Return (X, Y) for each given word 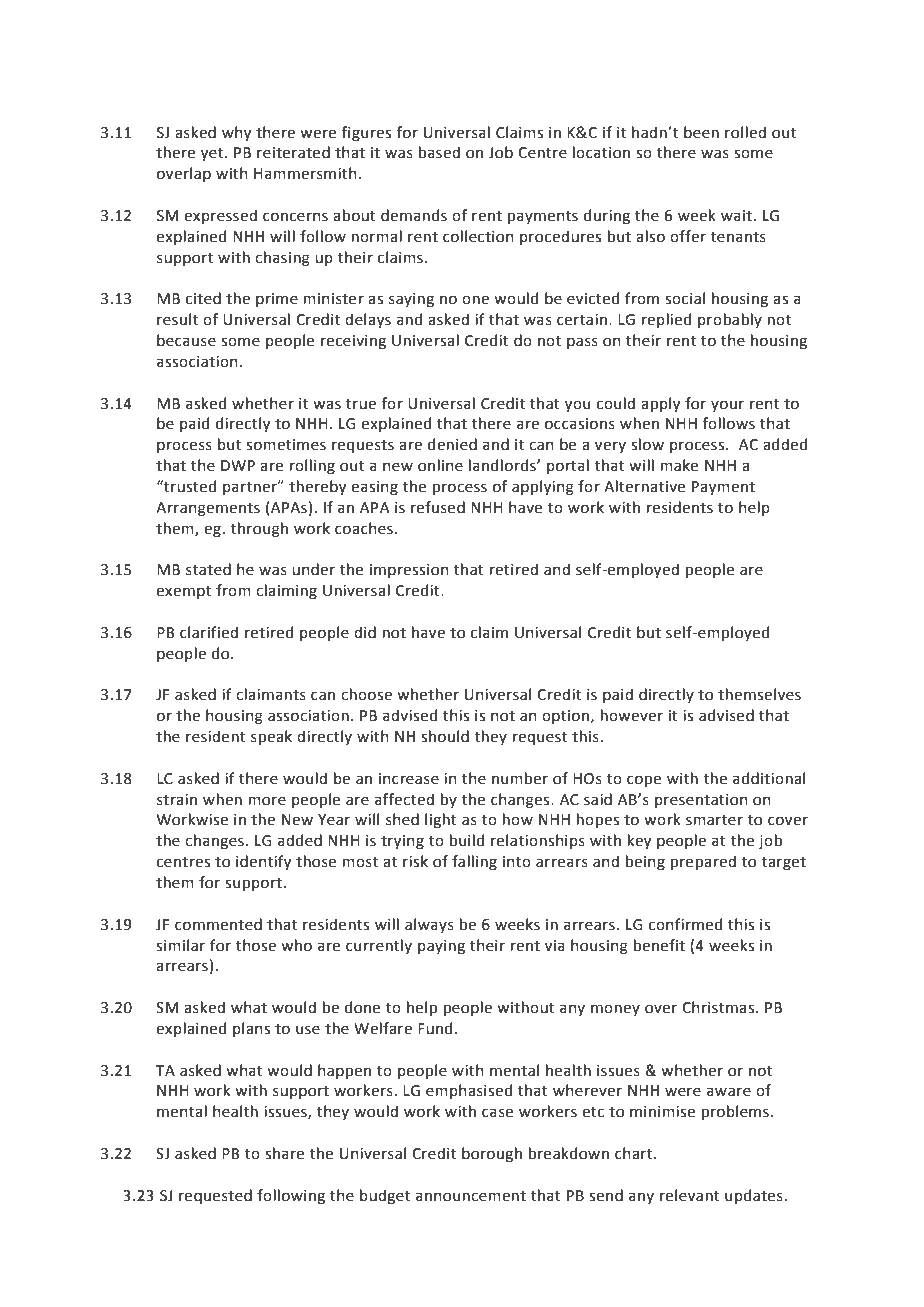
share (284, 1153)
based (439, 152)
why (236, 134)
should (445, 736)
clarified (209, 632)
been (701, 132)
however (632, 715)
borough (492, 1155)
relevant (689, 1195)
